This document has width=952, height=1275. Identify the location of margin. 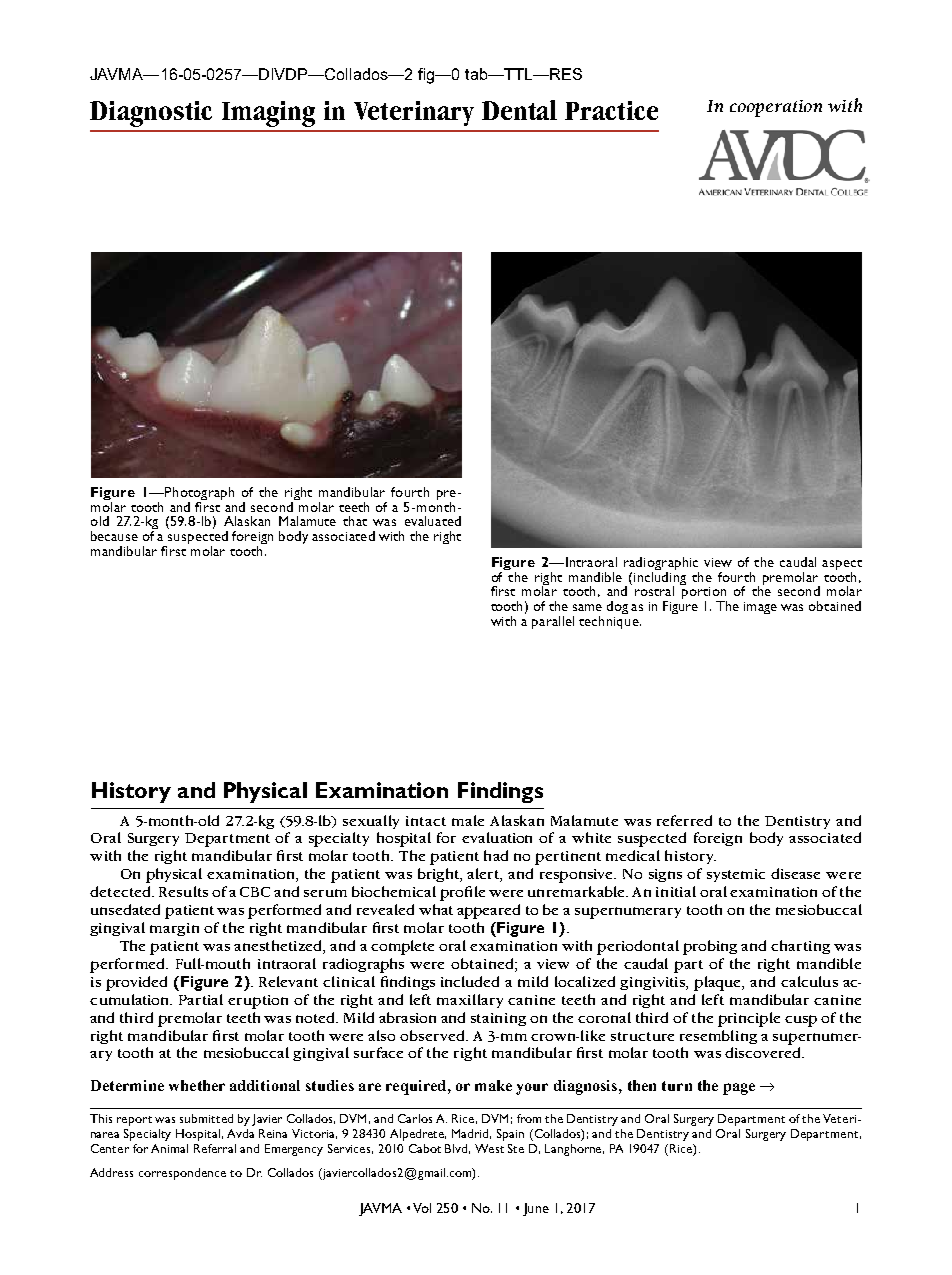
(174, 929).
